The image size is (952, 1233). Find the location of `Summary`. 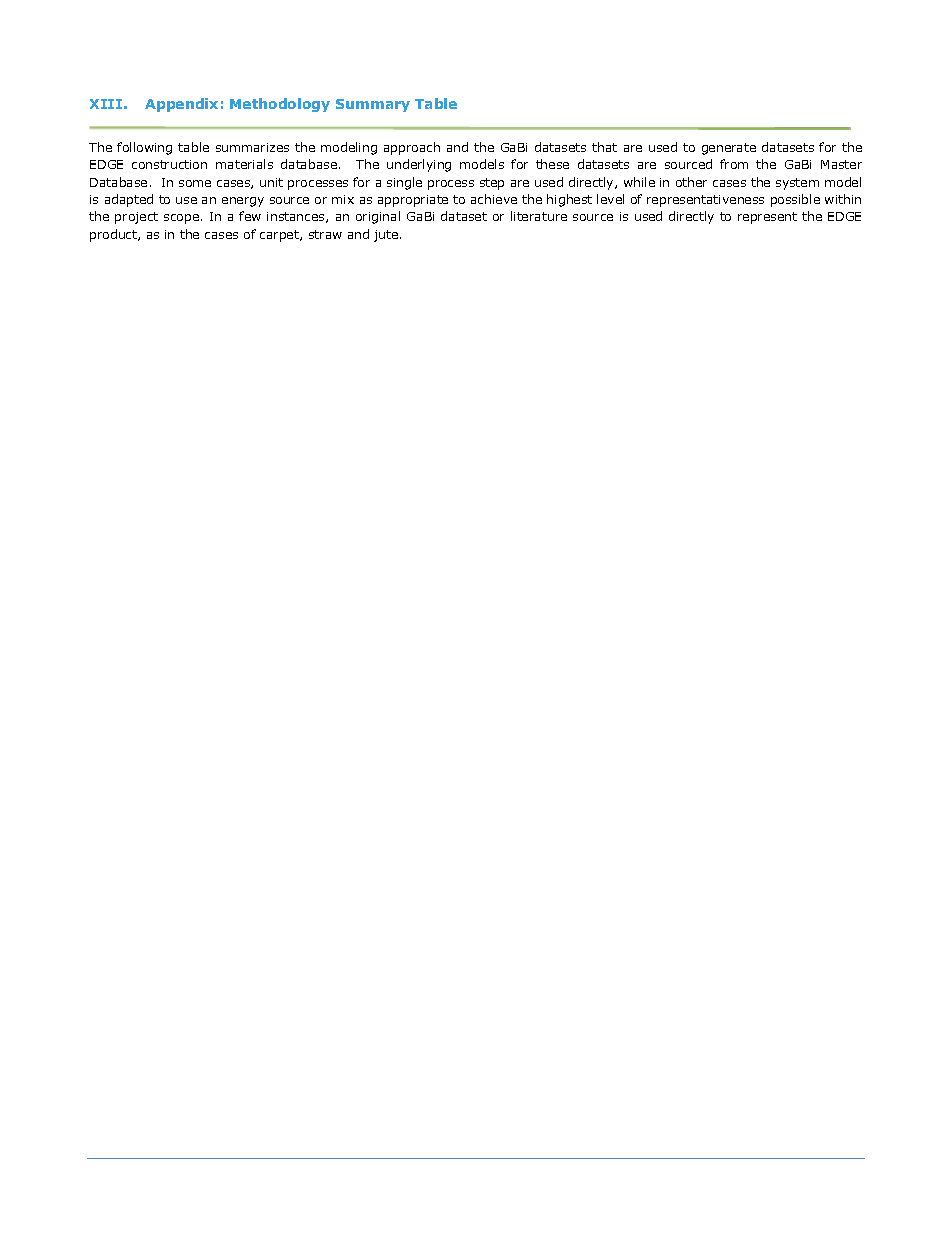

Summary is located at coordinates (373, 105).
